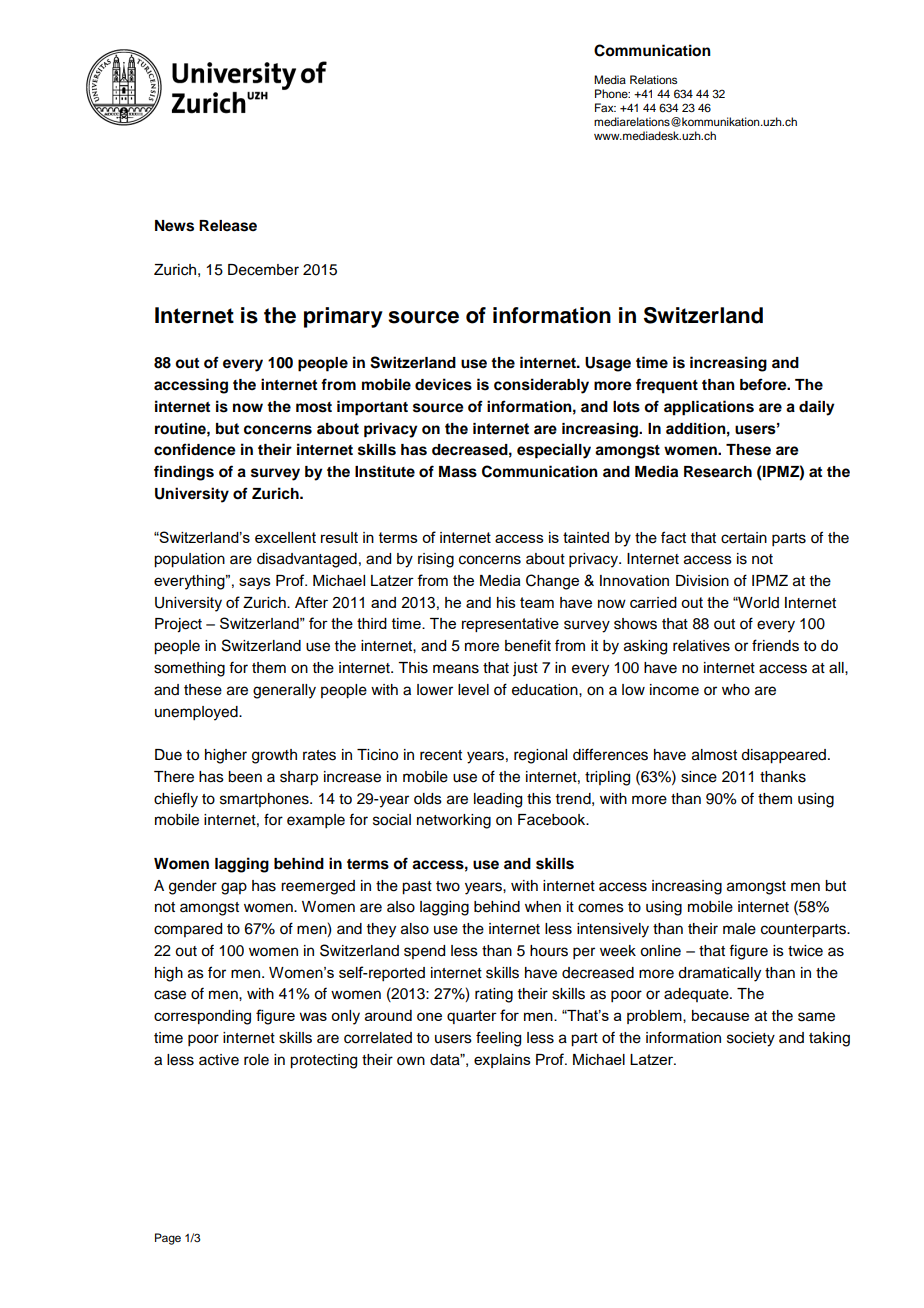 The height and width of the screenshot is (1308, 924). Describe the element at coordinates (263, 270) in the screenshot. I see `December` at that location.
